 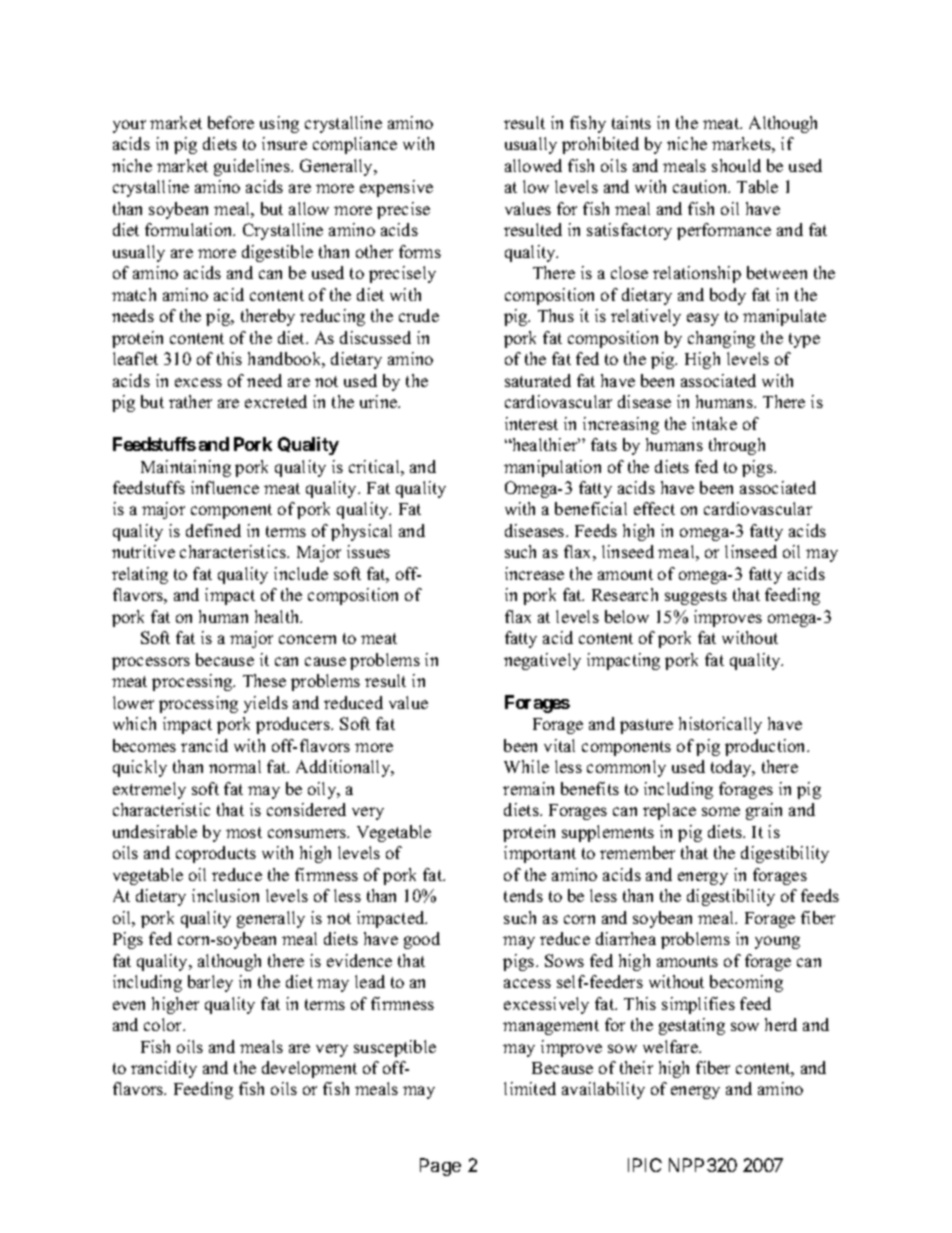 I want to click on Page, so click(x=440, y=1167).
